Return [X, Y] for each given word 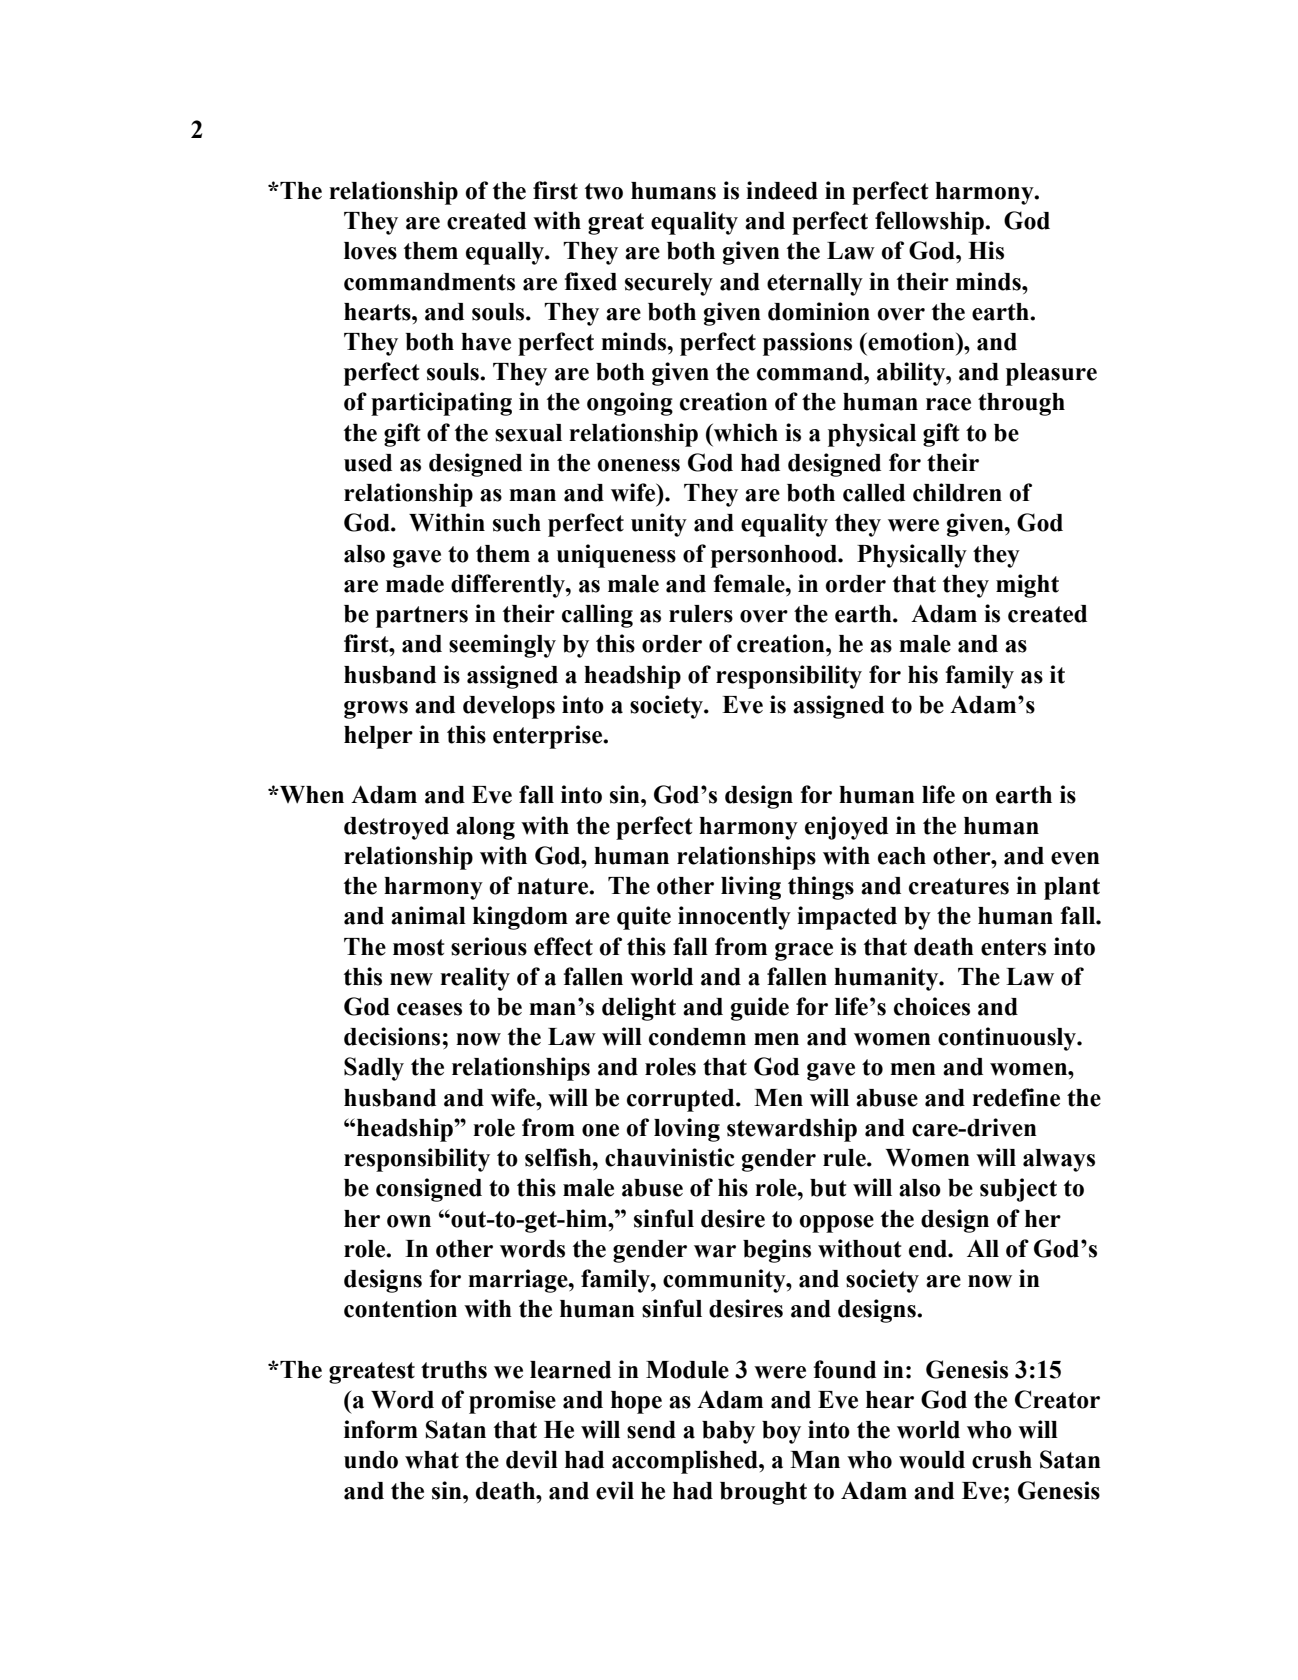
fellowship [930, 223]
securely [669, 284]
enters [1013, 947]
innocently [734, 918]
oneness [639, 465]
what [432, 1460]
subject [1018, 1190]
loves [370, 251]
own [409, 1221]
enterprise [549, 737]
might [1027, 586]
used [368, 463]
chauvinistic [669, 1157]
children [957, 492]
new [411, 979]
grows [376, 710]
